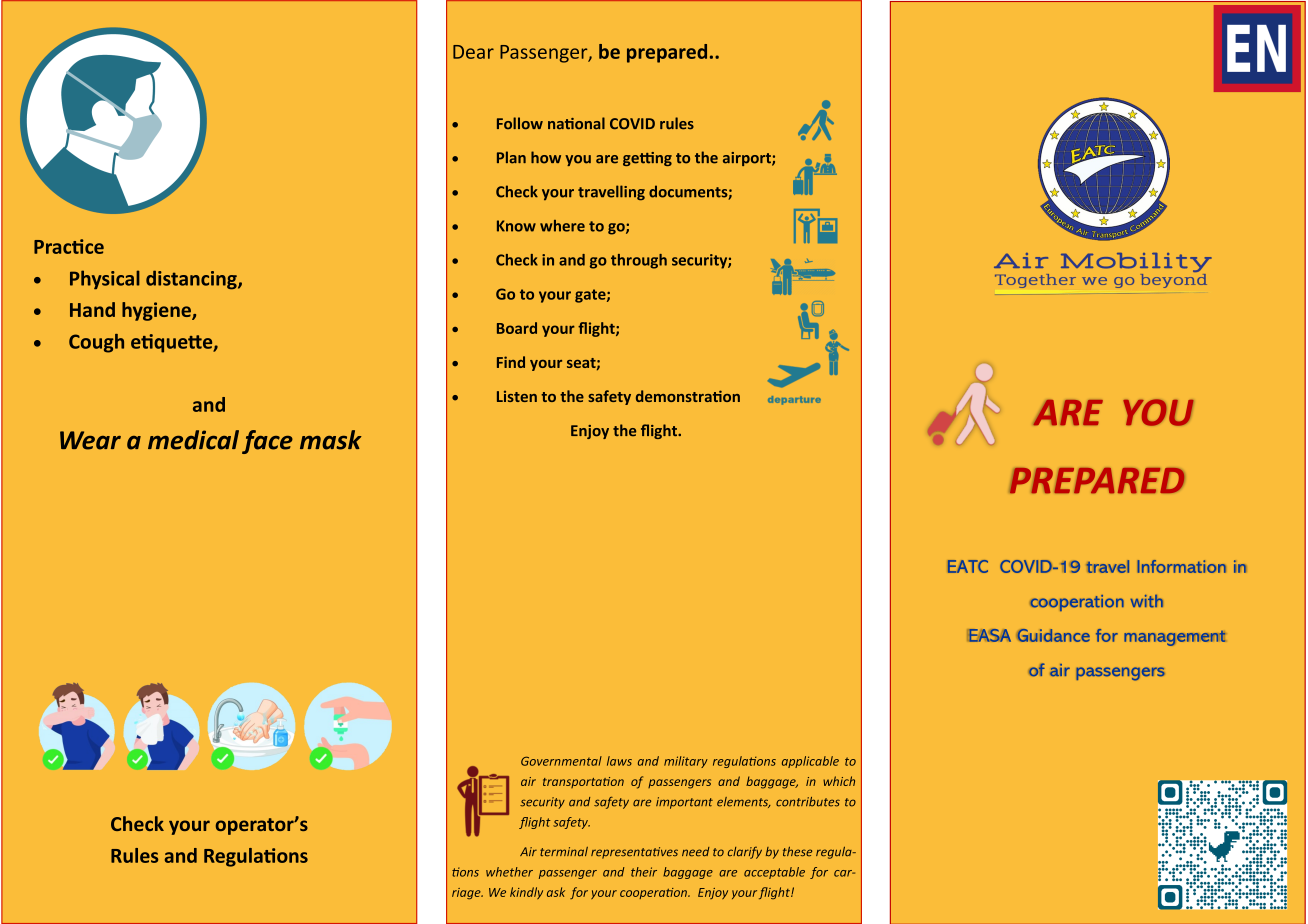  I want to click on national, so click(576, 123).
